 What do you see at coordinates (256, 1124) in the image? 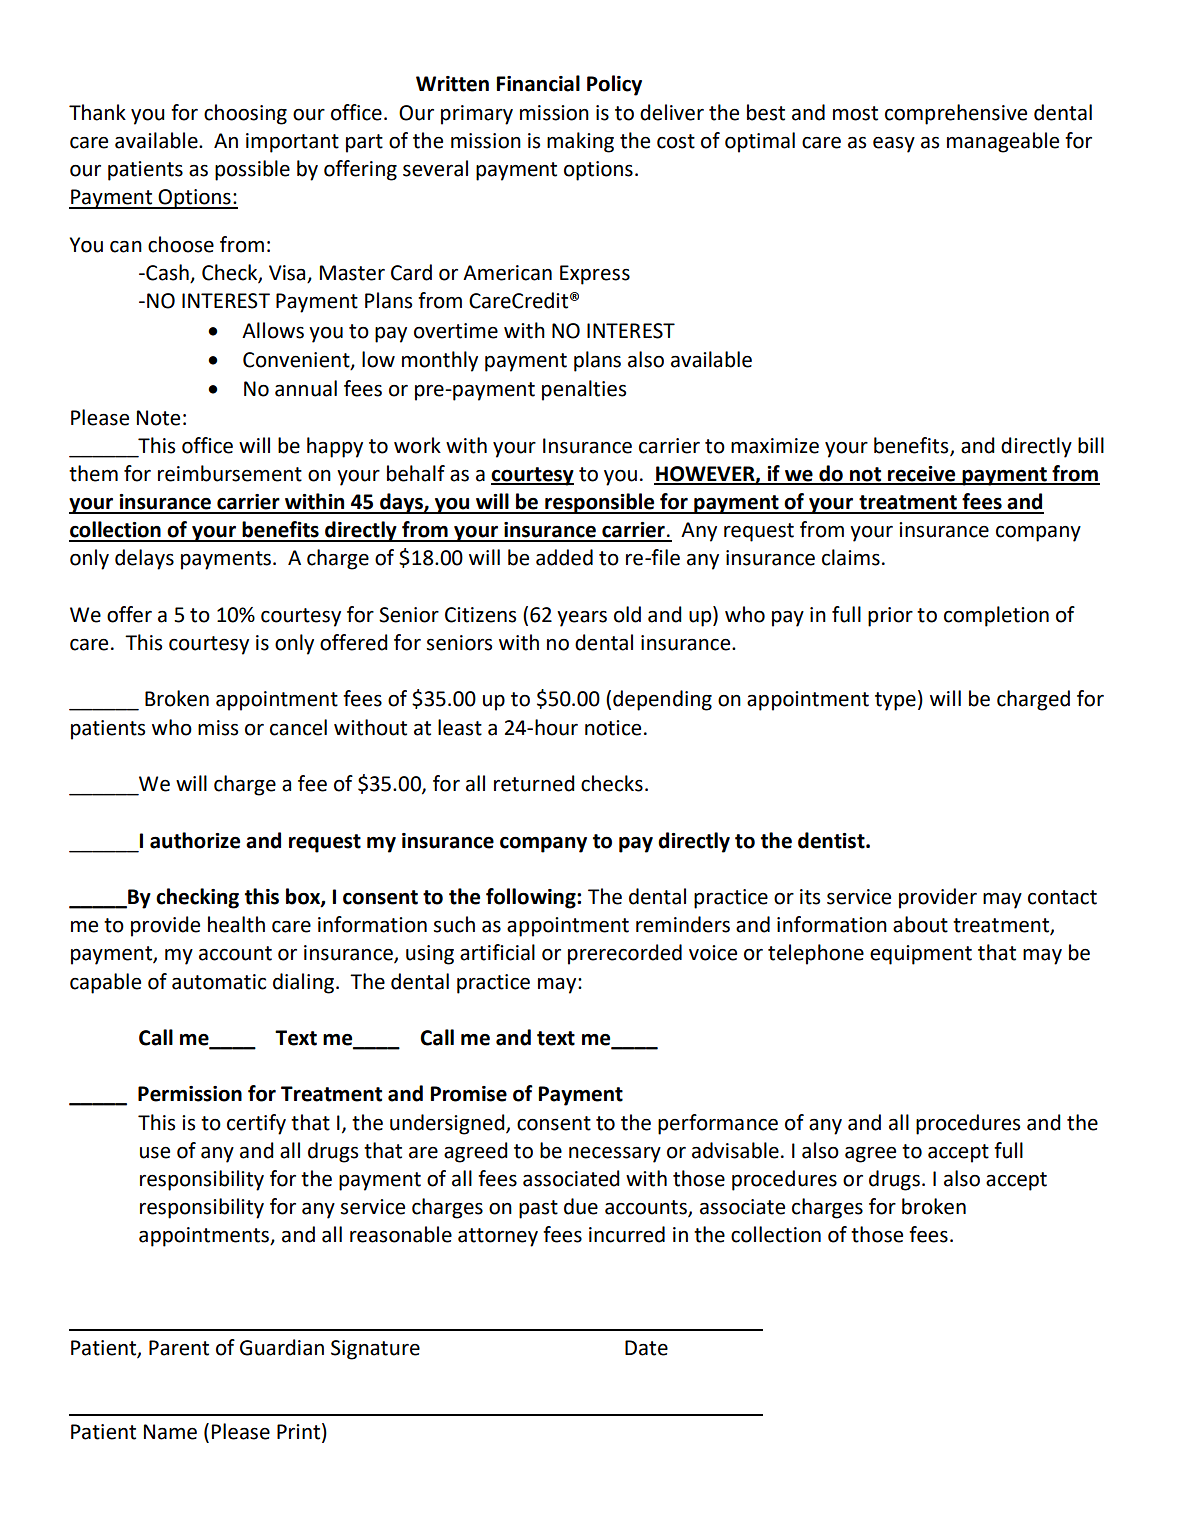
I see `certify` at bounding box center [256, 1124].
